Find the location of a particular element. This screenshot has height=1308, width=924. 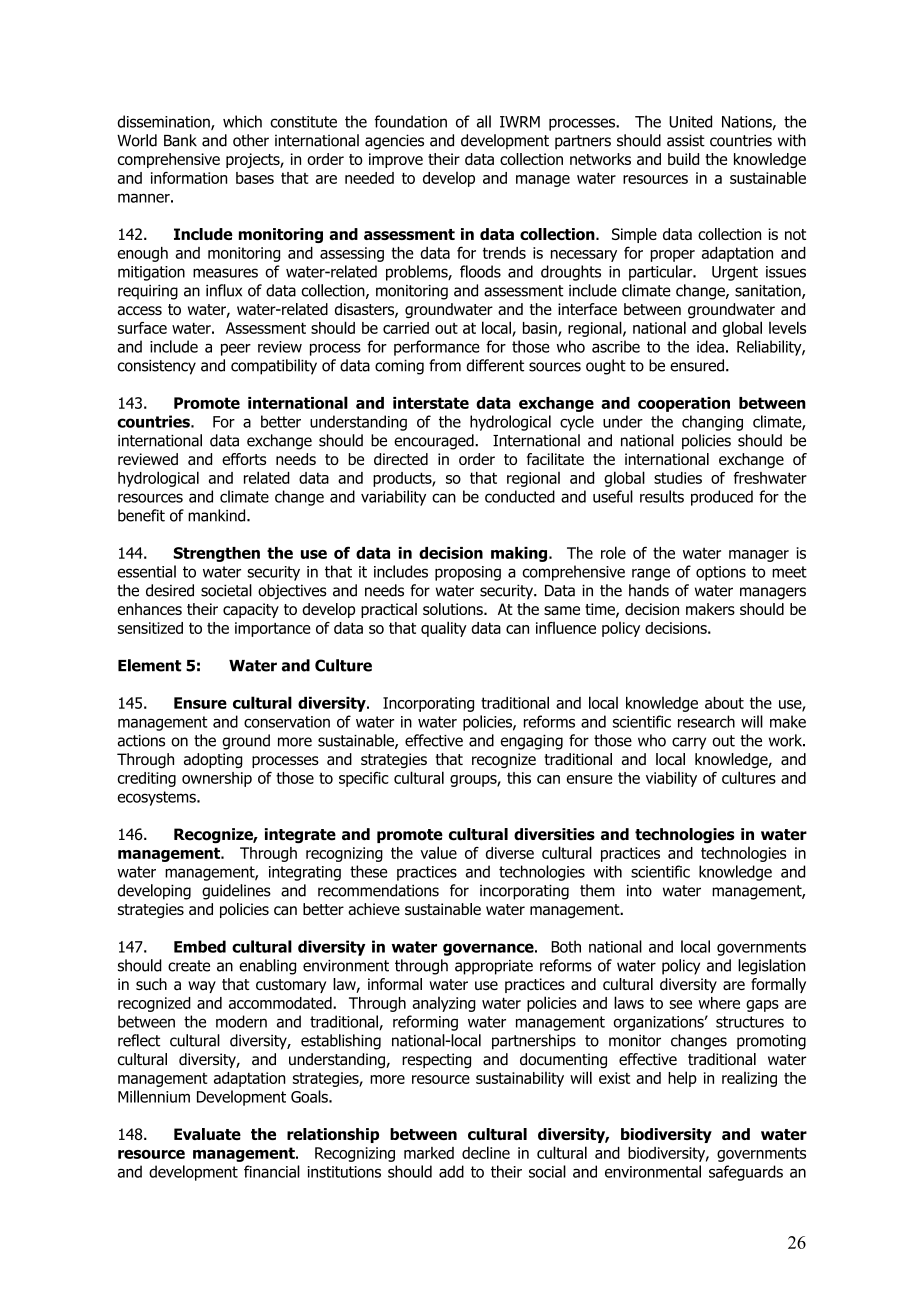

produced is located at coordinates (722, 498).
